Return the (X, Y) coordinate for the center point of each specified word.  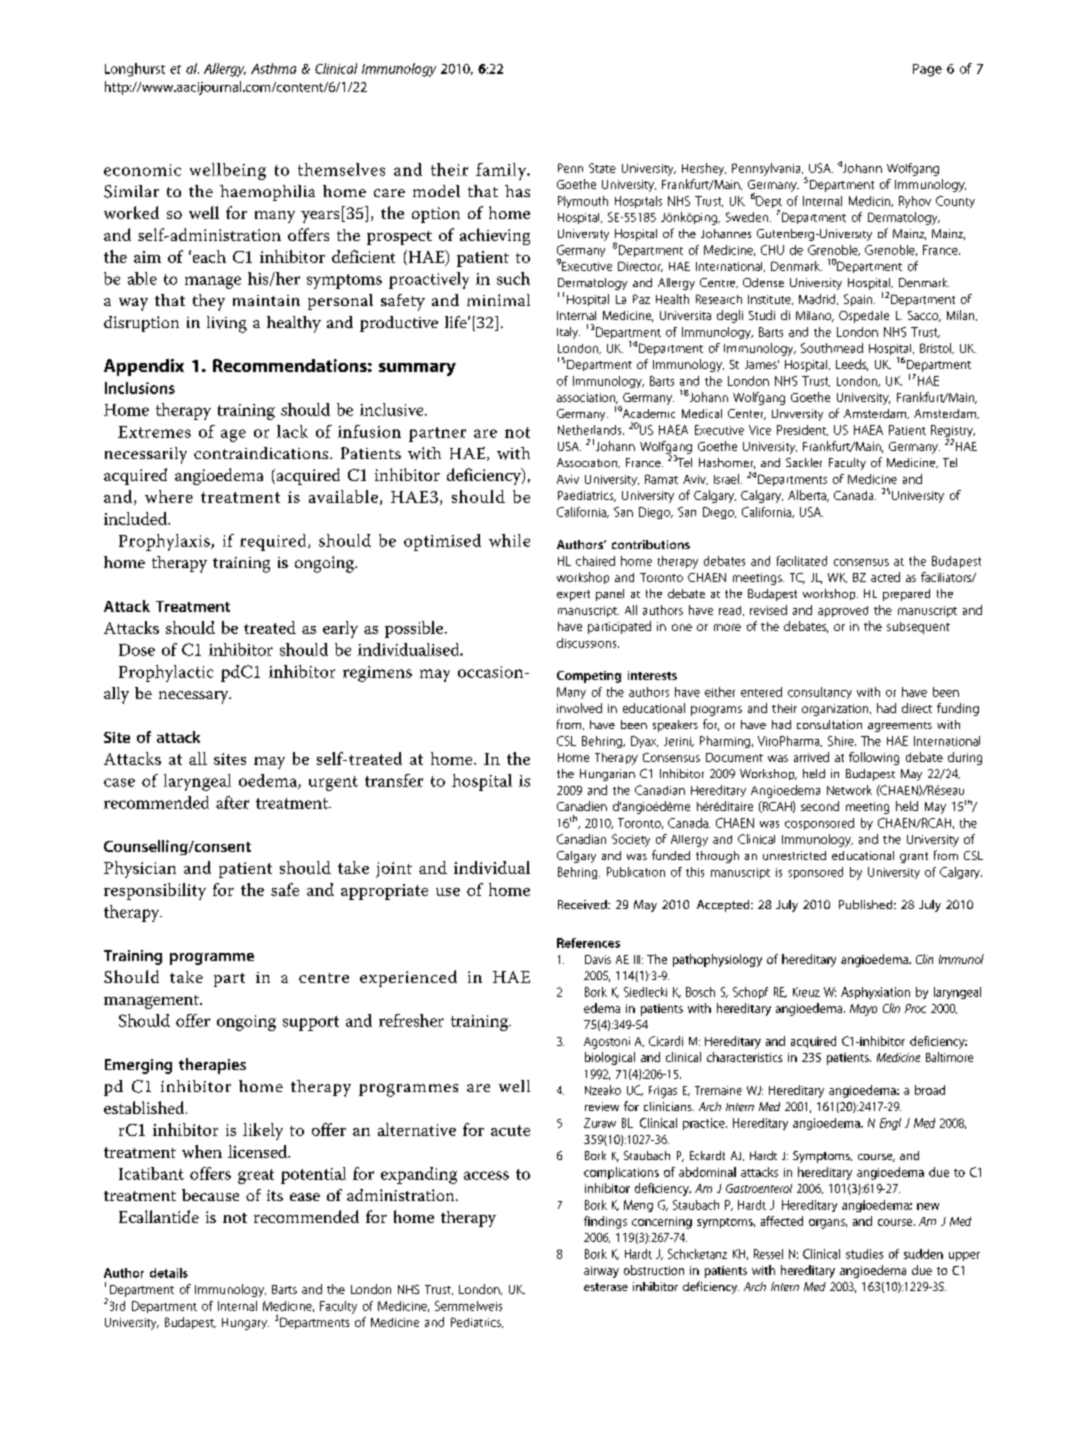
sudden (923, 1254)
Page (927, 70)
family (502, 171)
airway (601, 1272)
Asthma (273, 68)
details (169, 1273)
